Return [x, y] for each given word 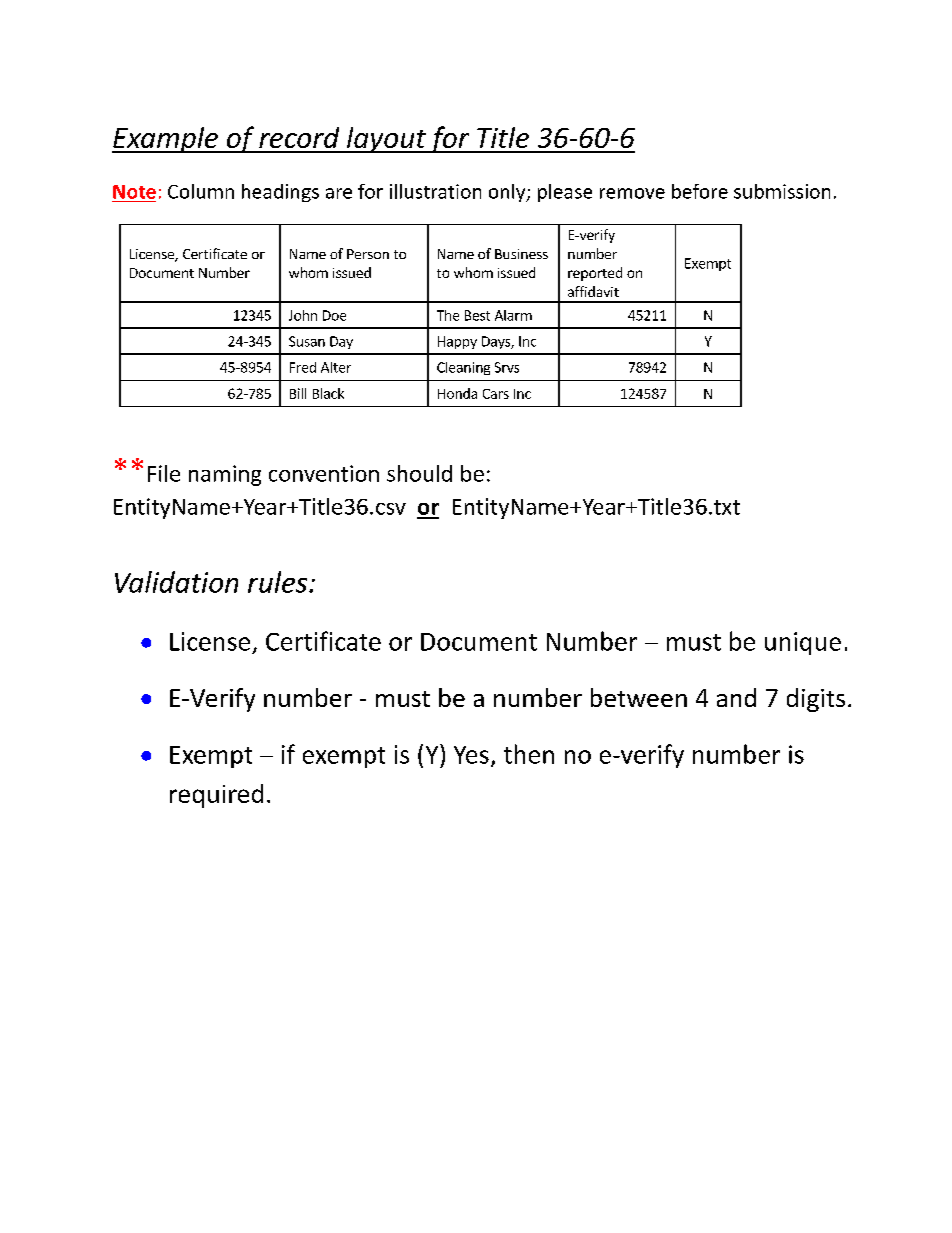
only [508, 193]
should [419, 473]
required [216, 796]
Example [166, 140]
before [700, 191]
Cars [496, 394]
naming [225, 475]
